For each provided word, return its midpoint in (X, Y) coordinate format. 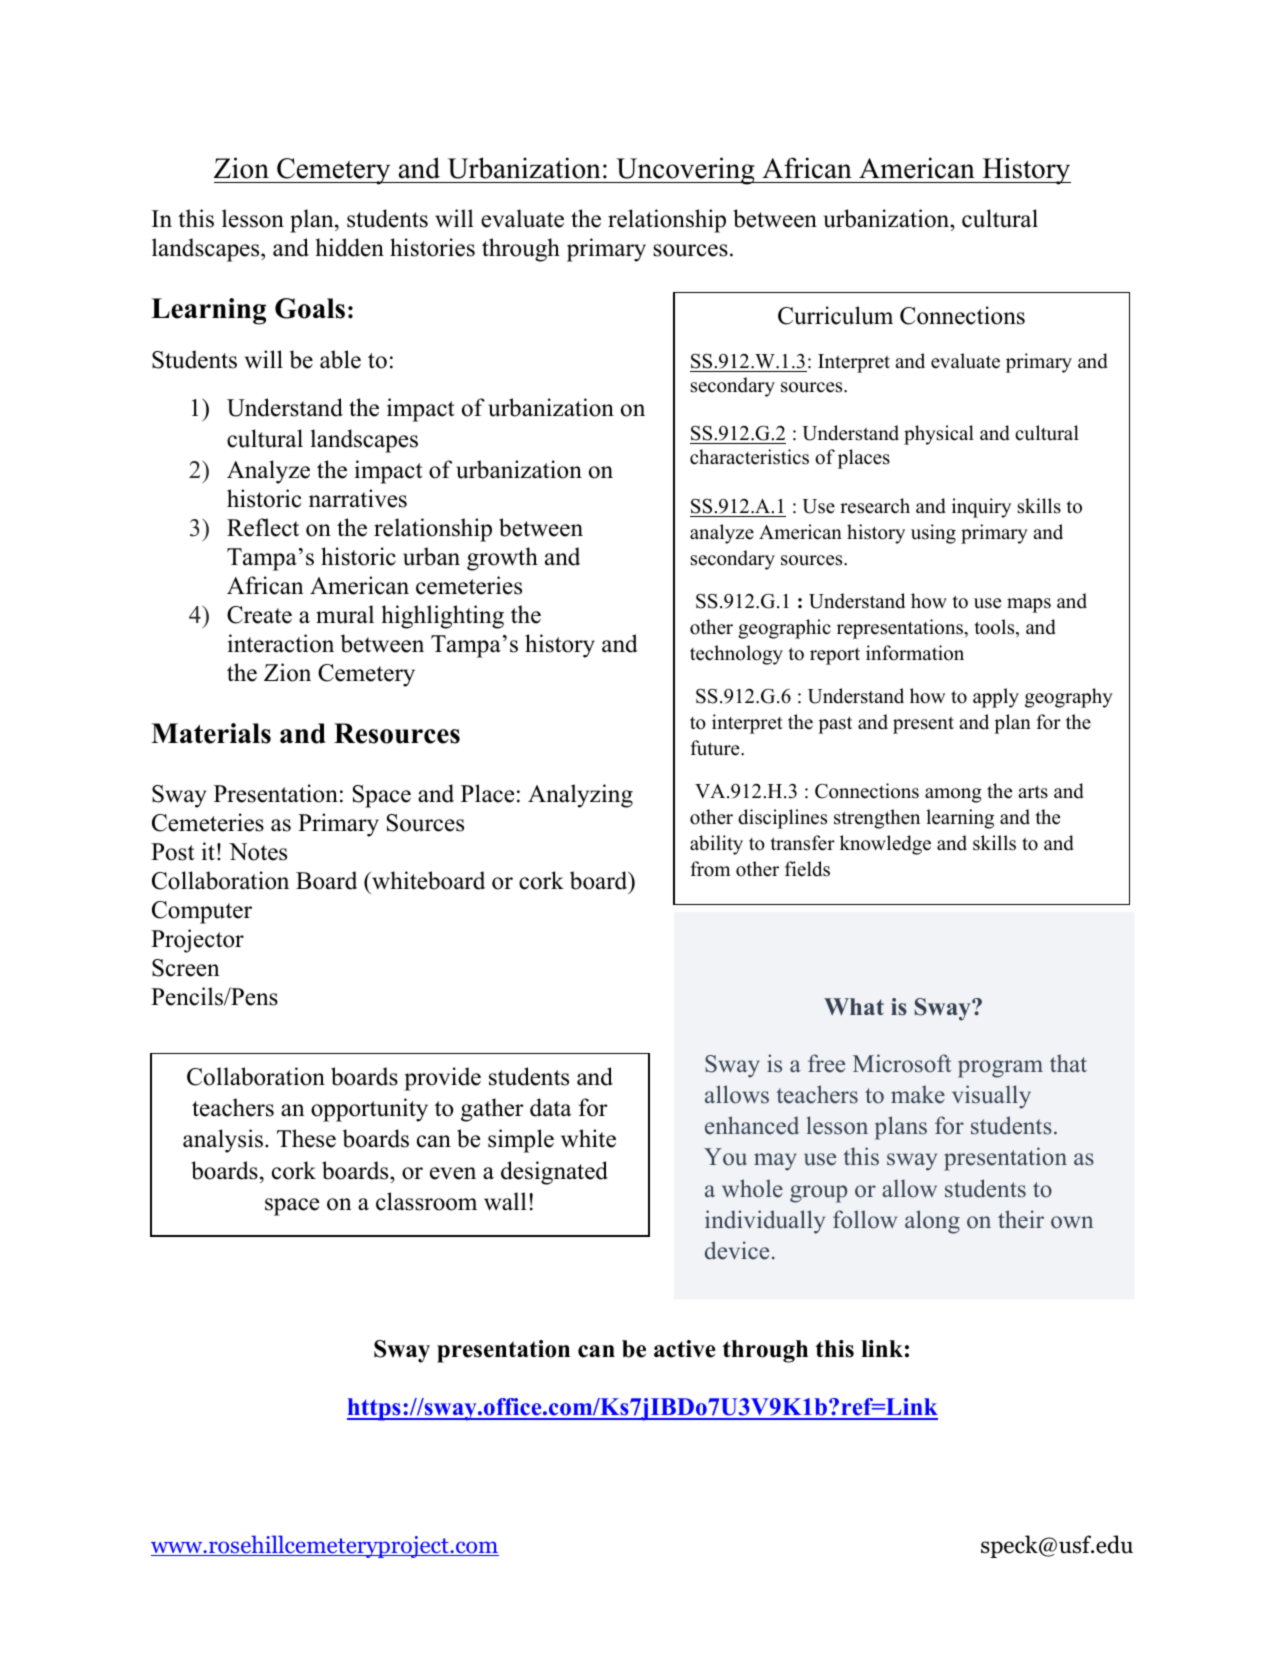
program (1000, 1069)
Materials (211, 733)
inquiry (981, 508)
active (685, 1349)
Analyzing (580, 796)
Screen (186, 968)
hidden (349, 247)
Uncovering (685, 171)
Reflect (263, 527)
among (953, 795)
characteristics (749, 457)
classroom (426, 1201)
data (551, 1107)
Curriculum (835, 315)
